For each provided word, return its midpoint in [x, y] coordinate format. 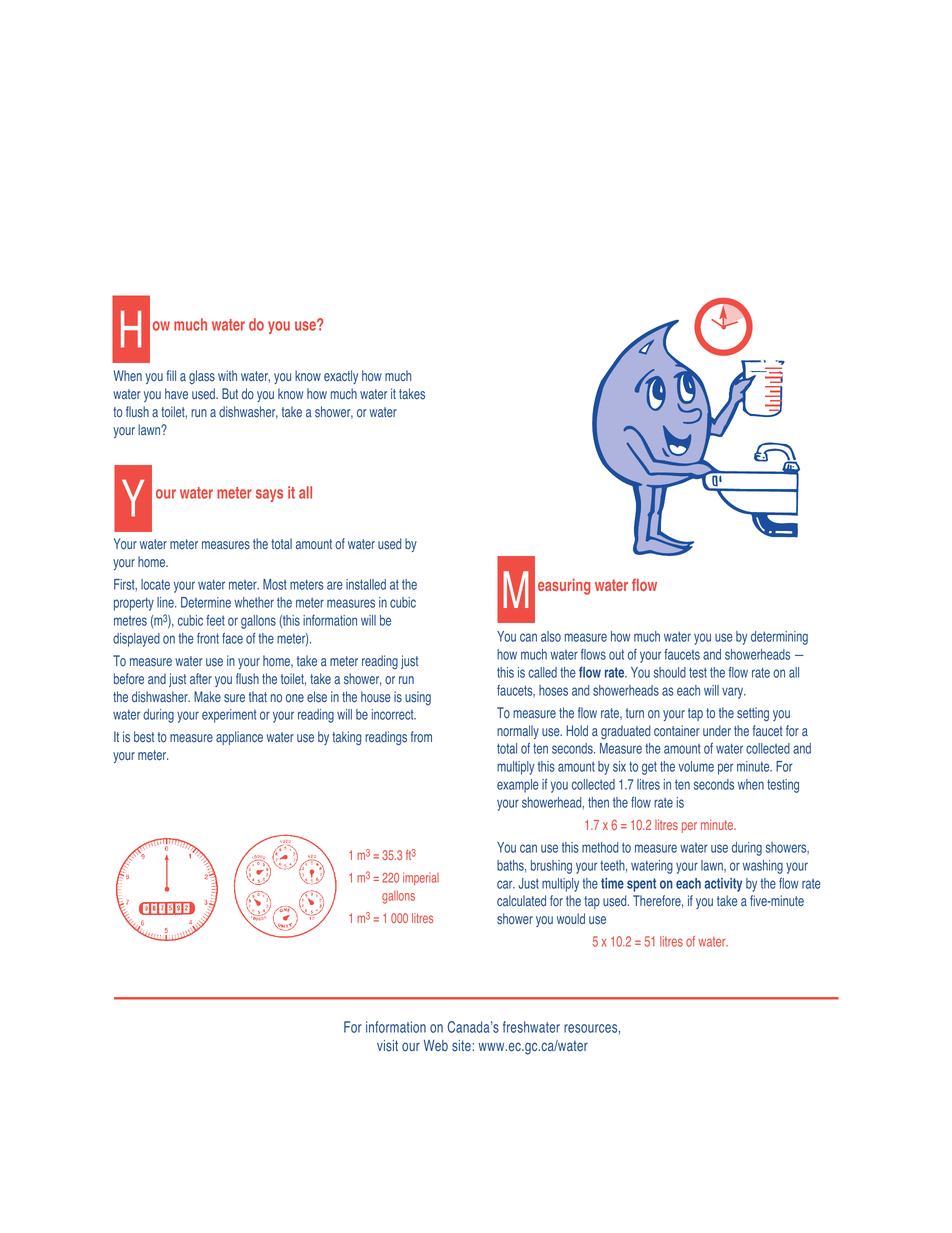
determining [779, 638]
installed [366, 584]
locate [155, 584]
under [717, 731]
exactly [341, 377]
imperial [421, 878]
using [418, 698]
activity [723, 885]
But [230, 393]
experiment [229, 716]
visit [387, 1046]
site [461, 1046]
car [506, 884]
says [269, 495]
